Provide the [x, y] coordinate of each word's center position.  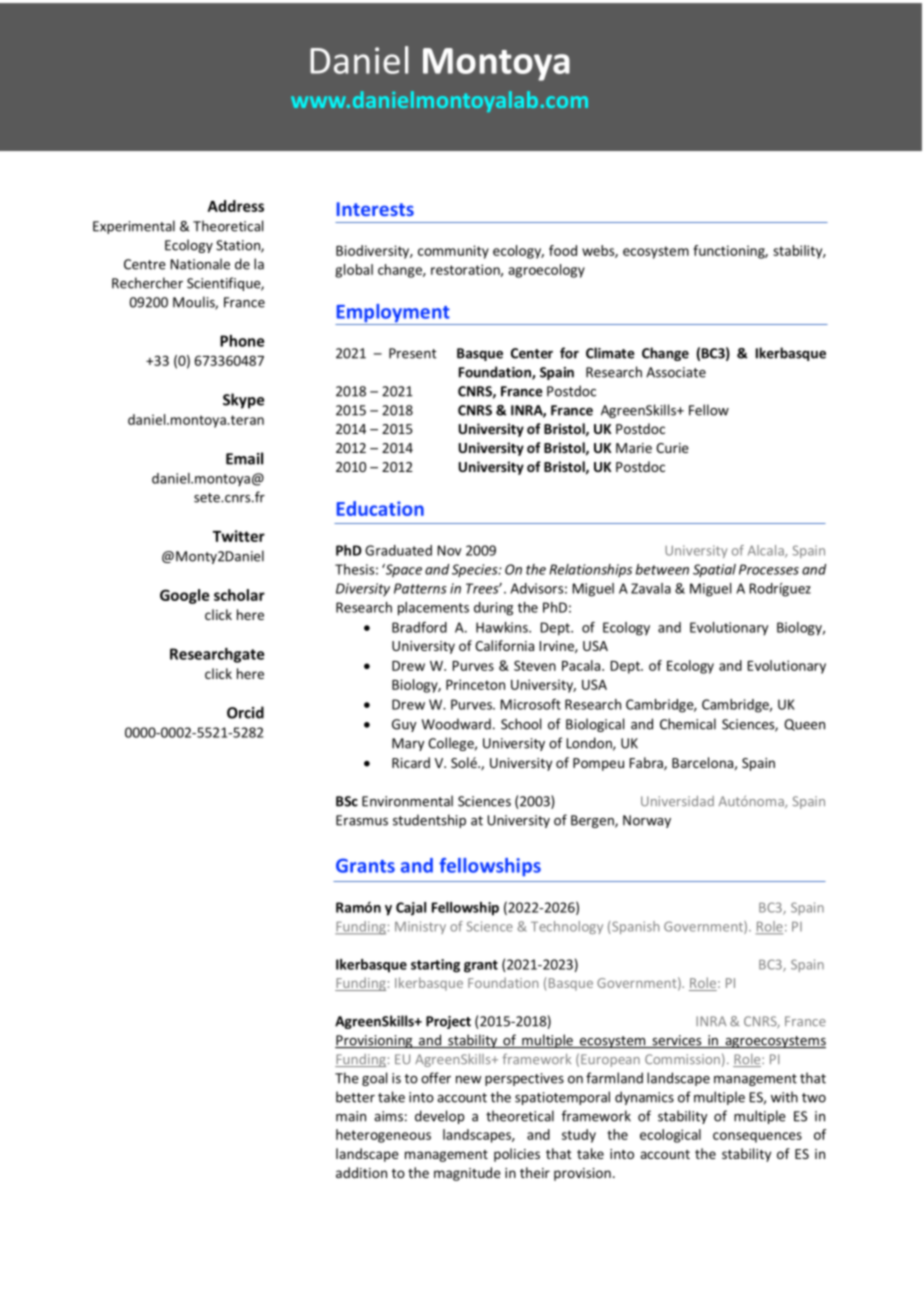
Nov [450, 550]
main [351, 1116]
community [453, 252]
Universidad [677, 801]
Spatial [714, 570]
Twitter [239, 536]
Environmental [407, 801]
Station [239, 246]
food [563, 250]
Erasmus [362, 820]
